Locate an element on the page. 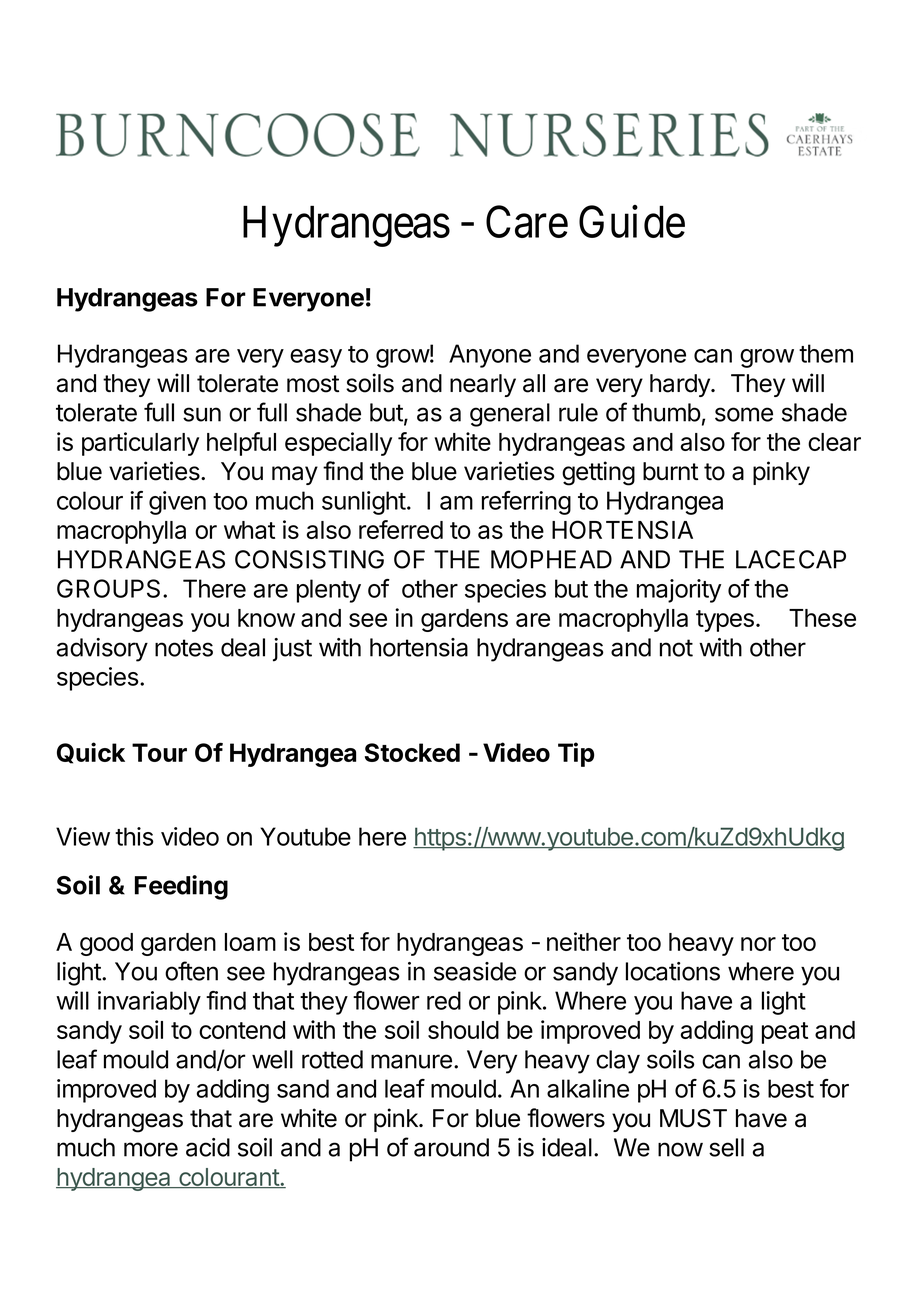 The height and width of the page is (1308, 924). particularly is located at coordinates (140, 444).
